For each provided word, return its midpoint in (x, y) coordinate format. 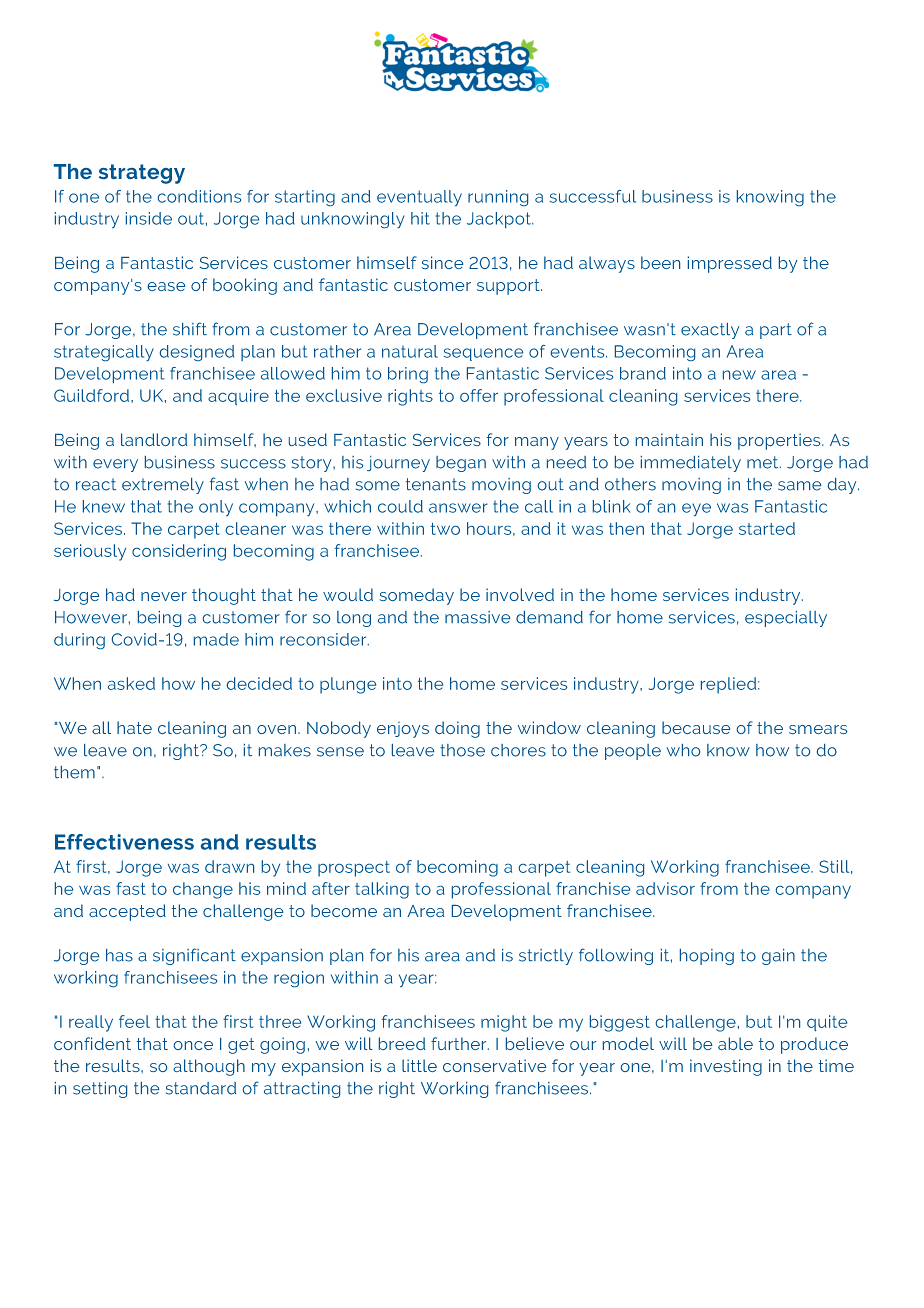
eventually (419, 198)
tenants (436, 484)
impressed (730, 264)
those (462, 750)
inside (149, 218)
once (193, 1045)
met (764, 462)
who (683, 750)
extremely (163, 486)
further (460, 1043)
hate (134, 727)
